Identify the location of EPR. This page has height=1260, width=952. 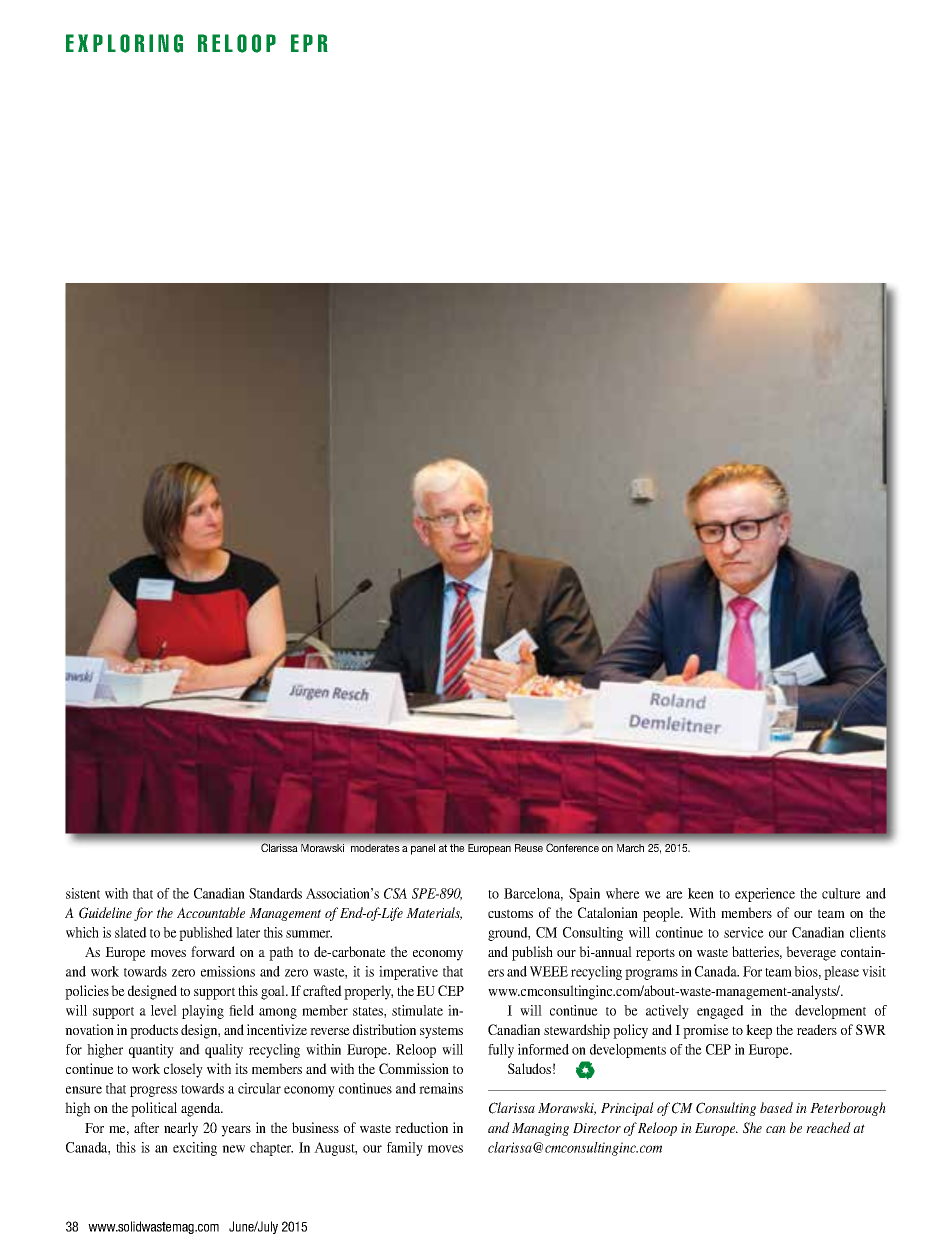
(309, 43).
